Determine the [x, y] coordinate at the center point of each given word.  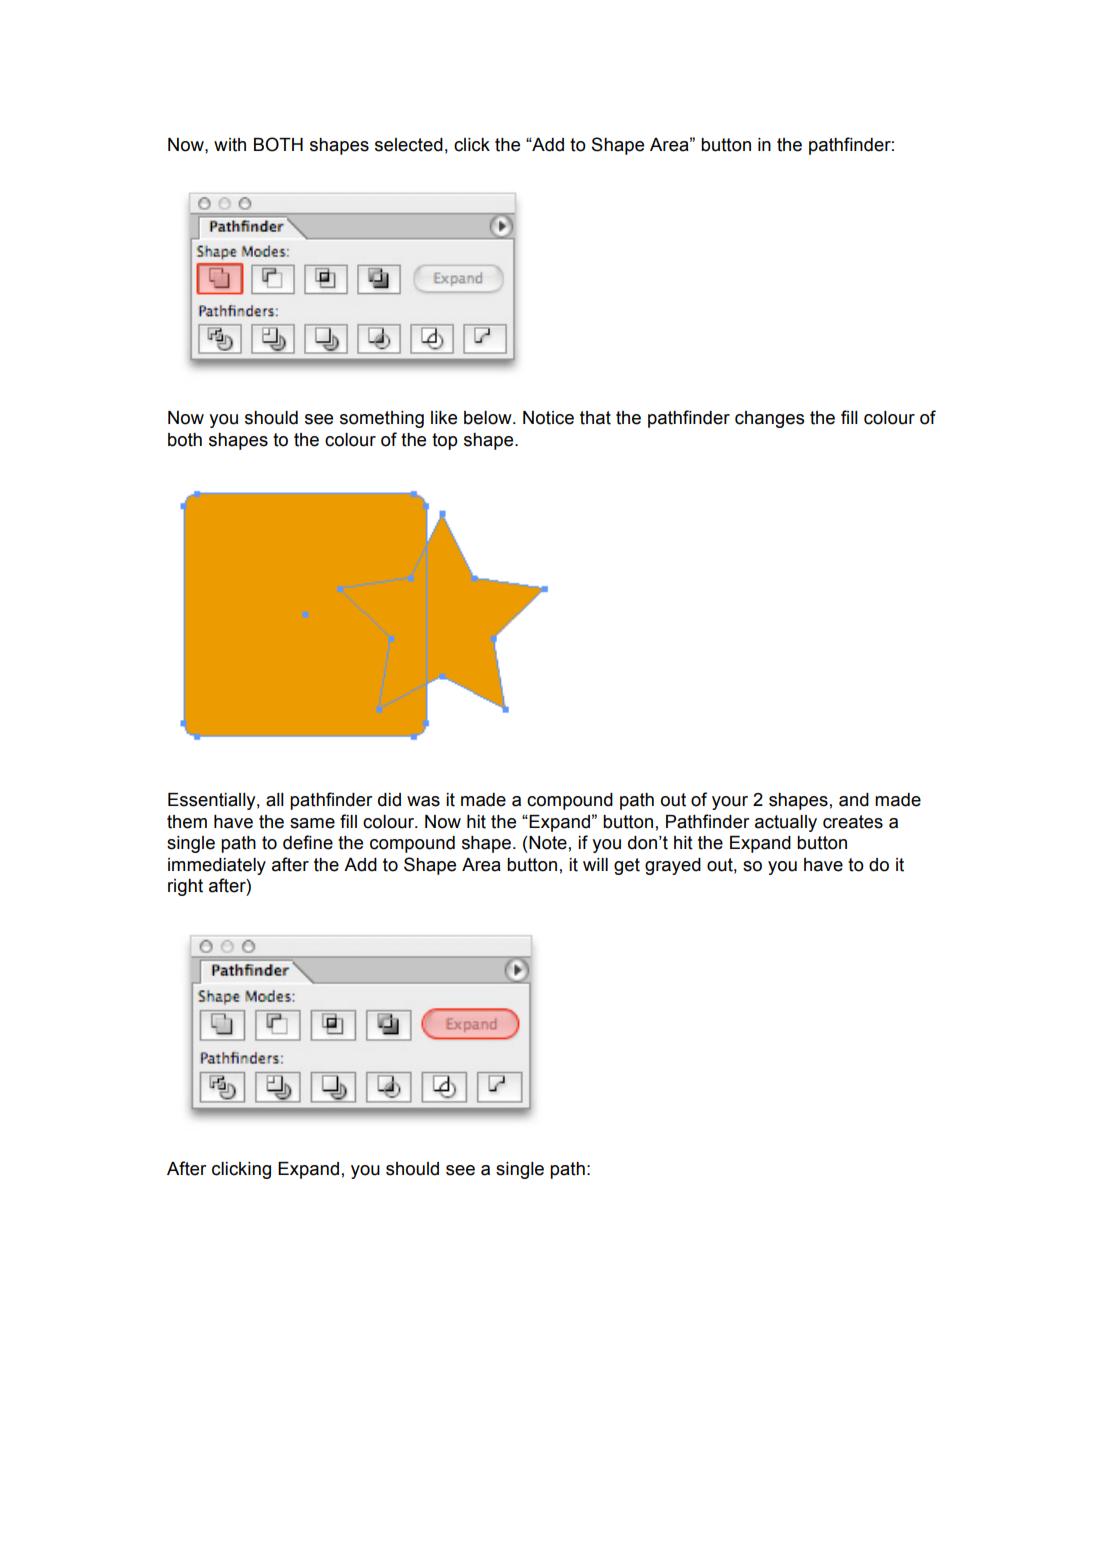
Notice [548, 418]
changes [769, 419]
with [230, 145]
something [382, 419]
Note [547, 843]
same [312, 823]
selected [409, 145]
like [444, 418]
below [489, 418]
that [595, 418]
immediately [217, 866]
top [445, 441]
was [423, 801]
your [730, 803]
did [389, 800]
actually [786, 823]
